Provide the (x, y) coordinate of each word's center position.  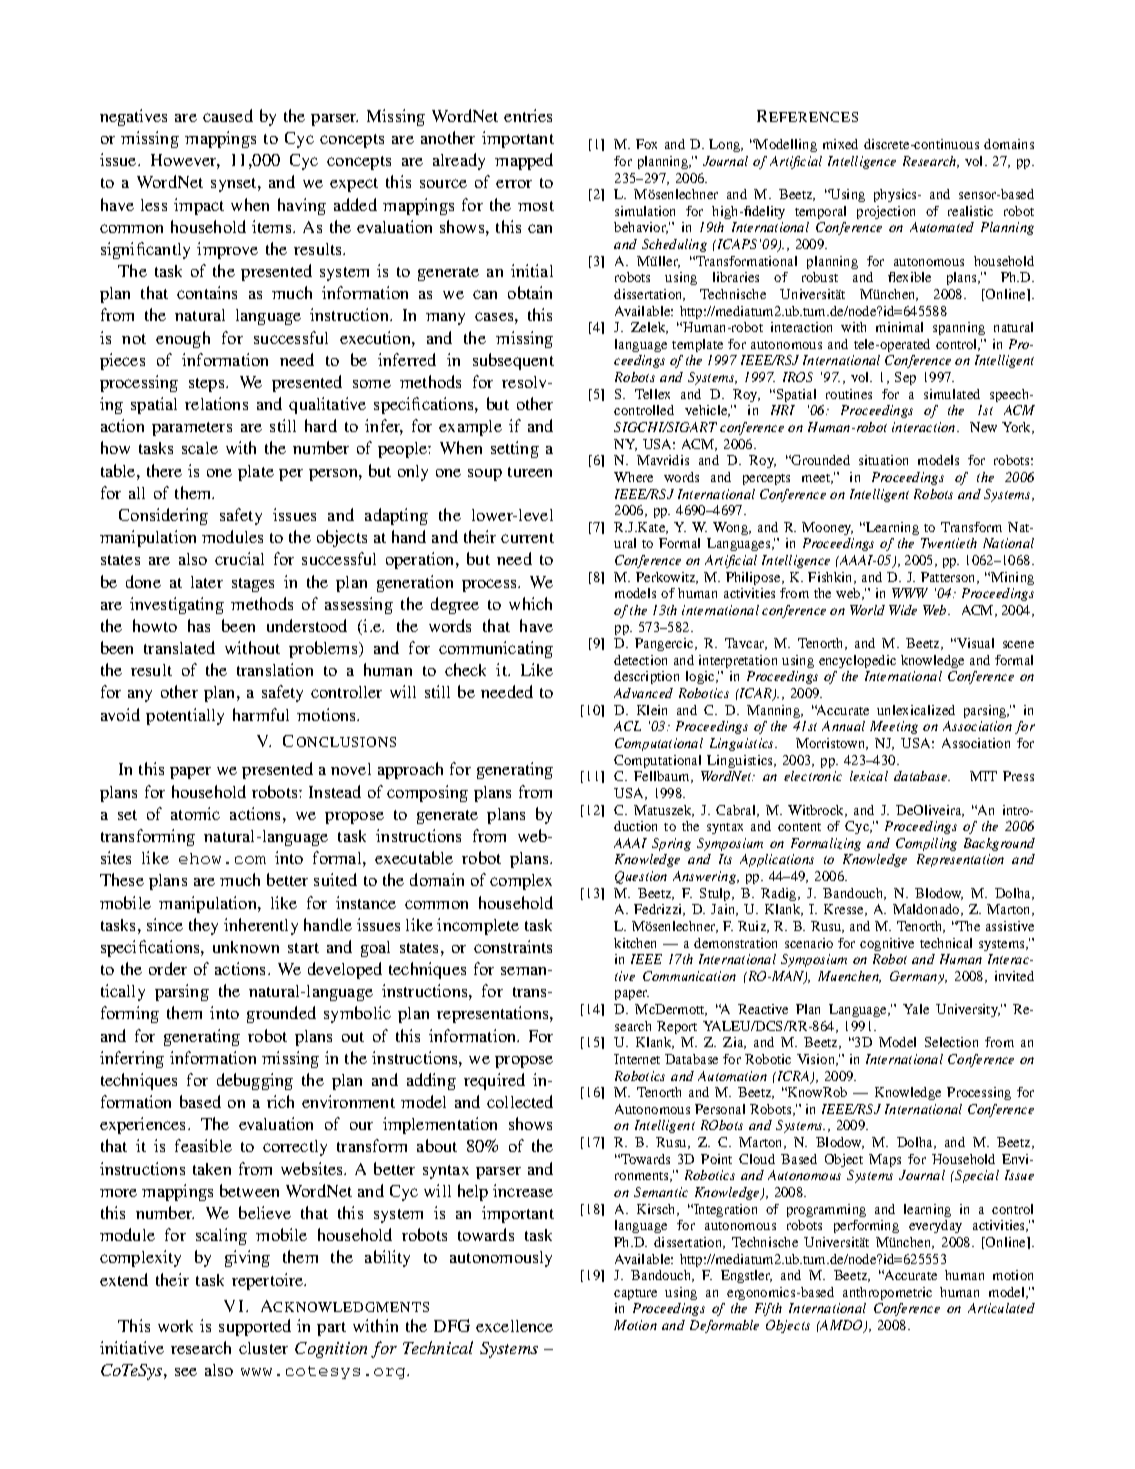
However (185, 161)
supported (255, 1327)
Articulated (1001, 1308)
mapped (524, 161)
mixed (840, 144)
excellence (514, 1326)
